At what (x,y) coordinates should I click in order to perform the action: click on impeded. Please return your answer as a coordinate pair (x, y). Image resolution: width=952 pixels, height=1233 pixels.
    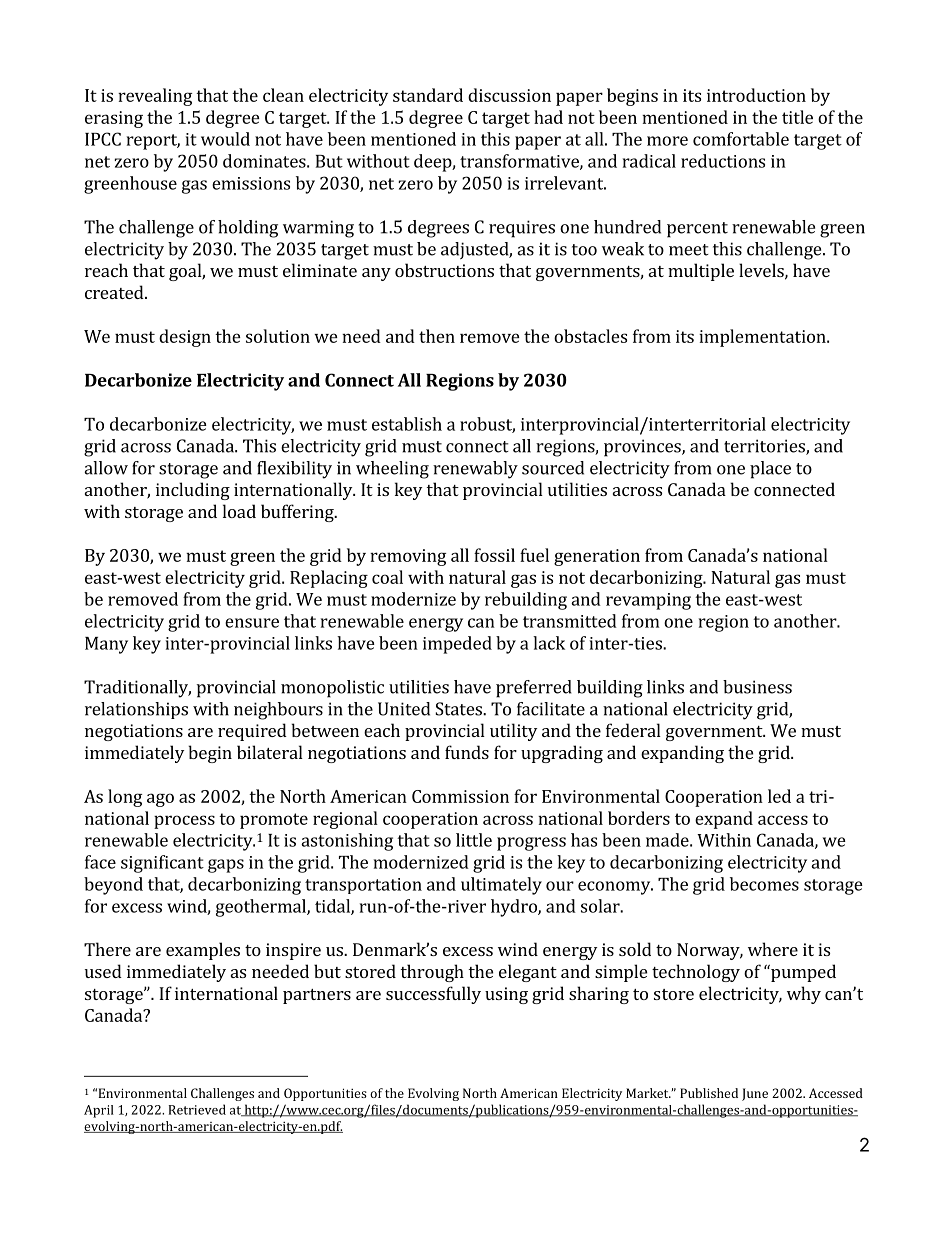
    Looking at the image, I should click on (457, 645).
